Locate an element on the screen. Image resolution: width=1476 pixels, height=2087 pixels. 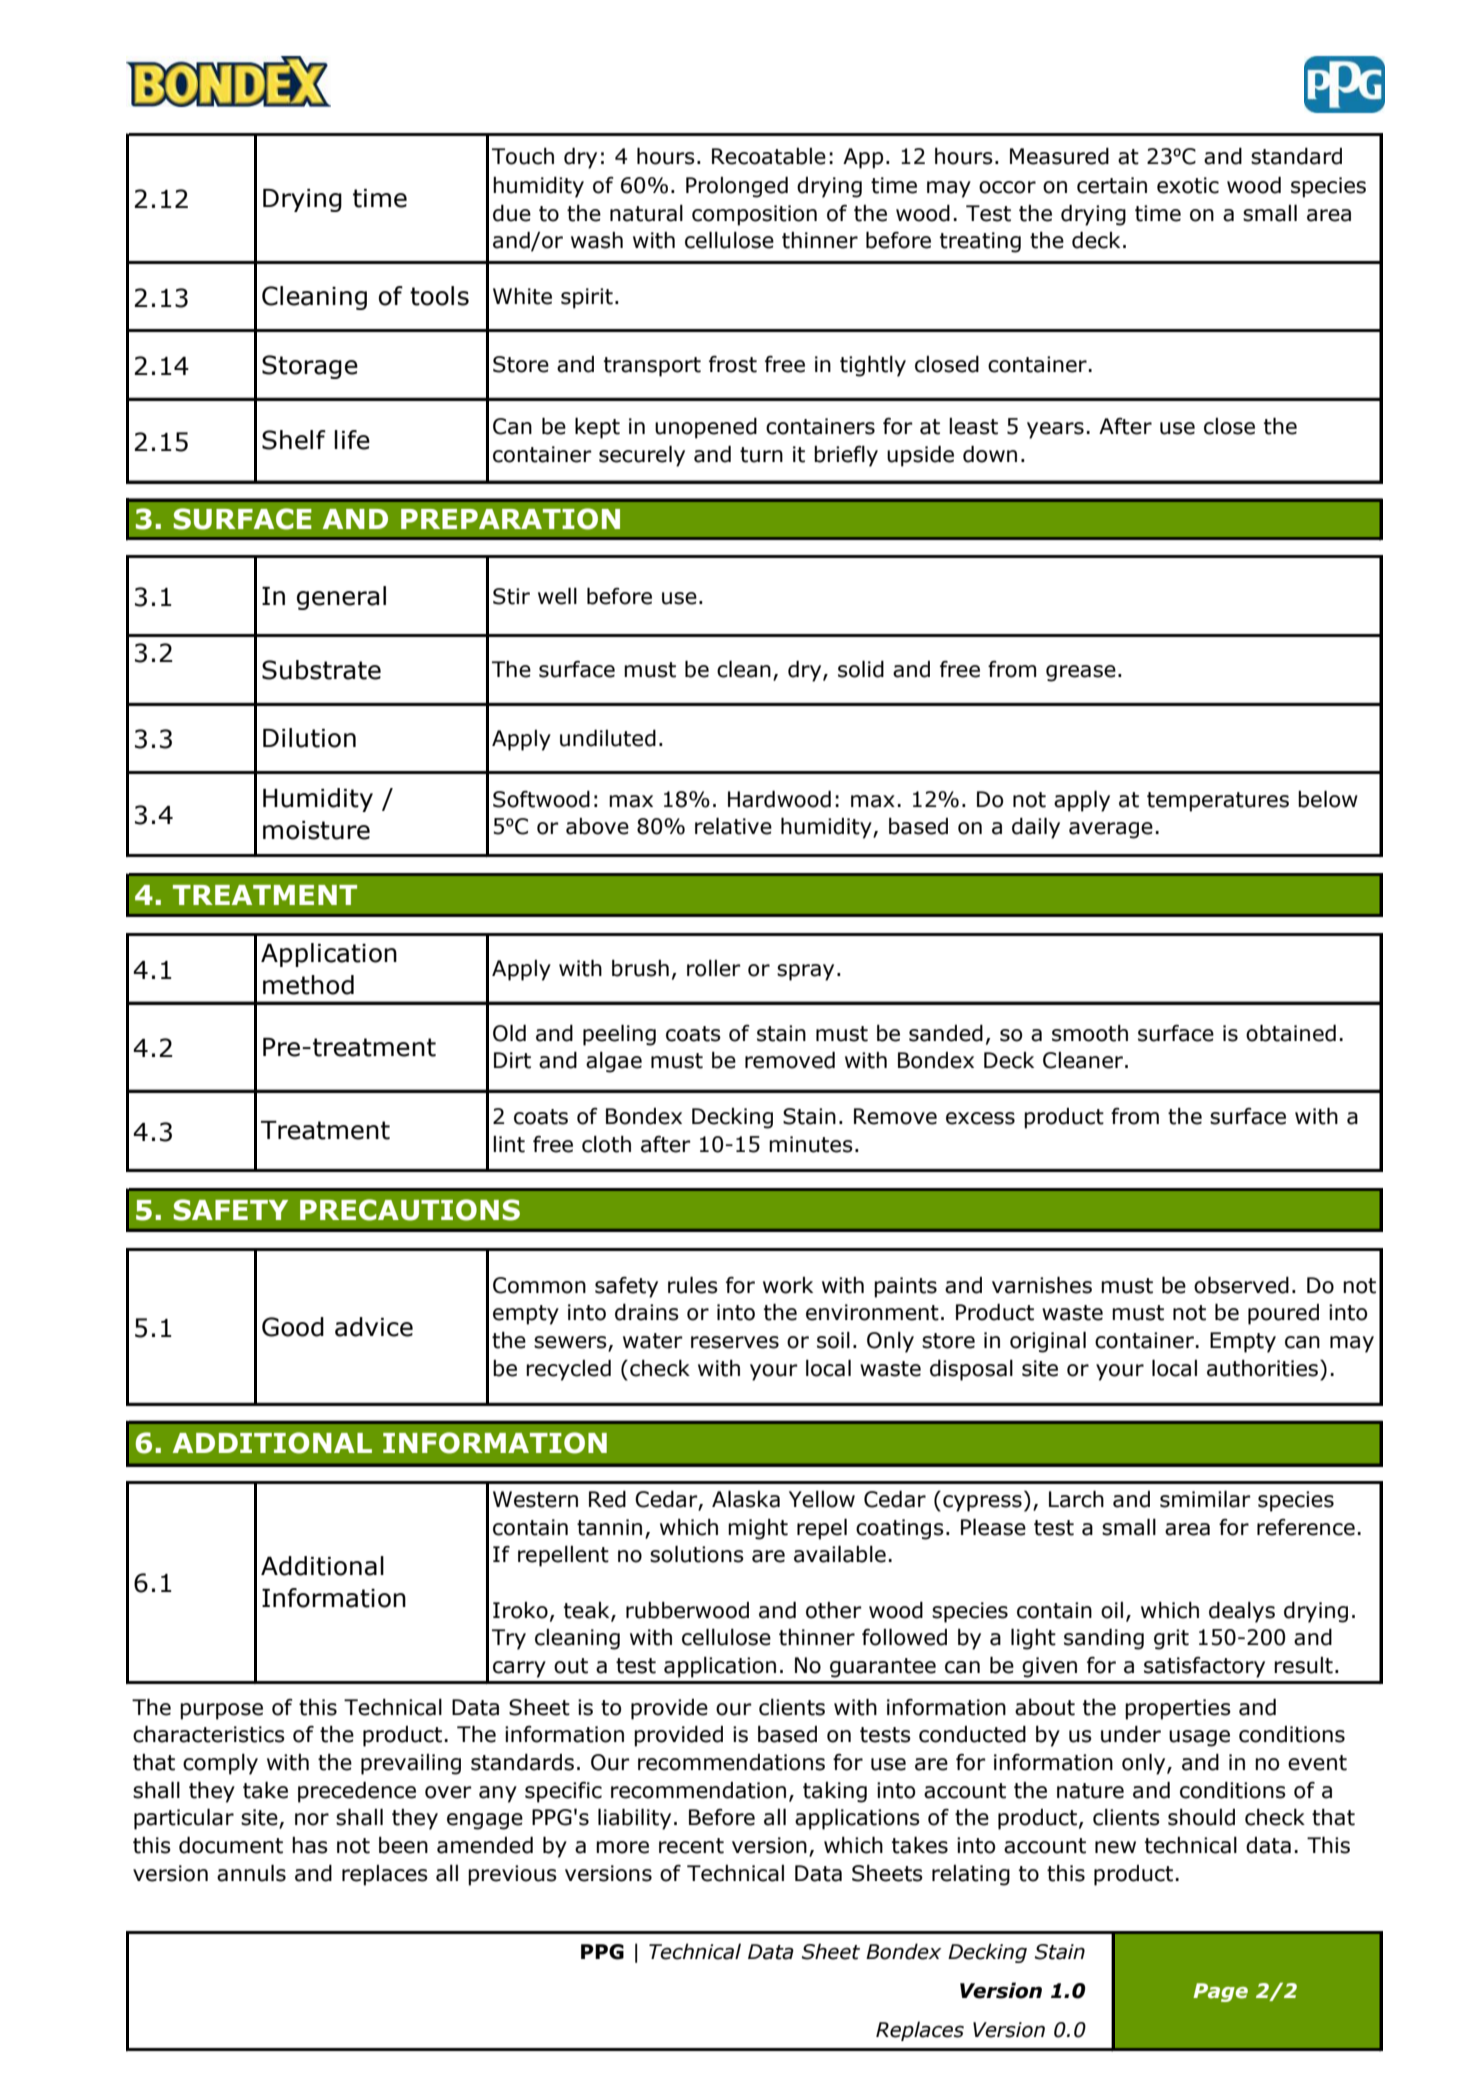
annuls is located at coordinates (251, 1873).
